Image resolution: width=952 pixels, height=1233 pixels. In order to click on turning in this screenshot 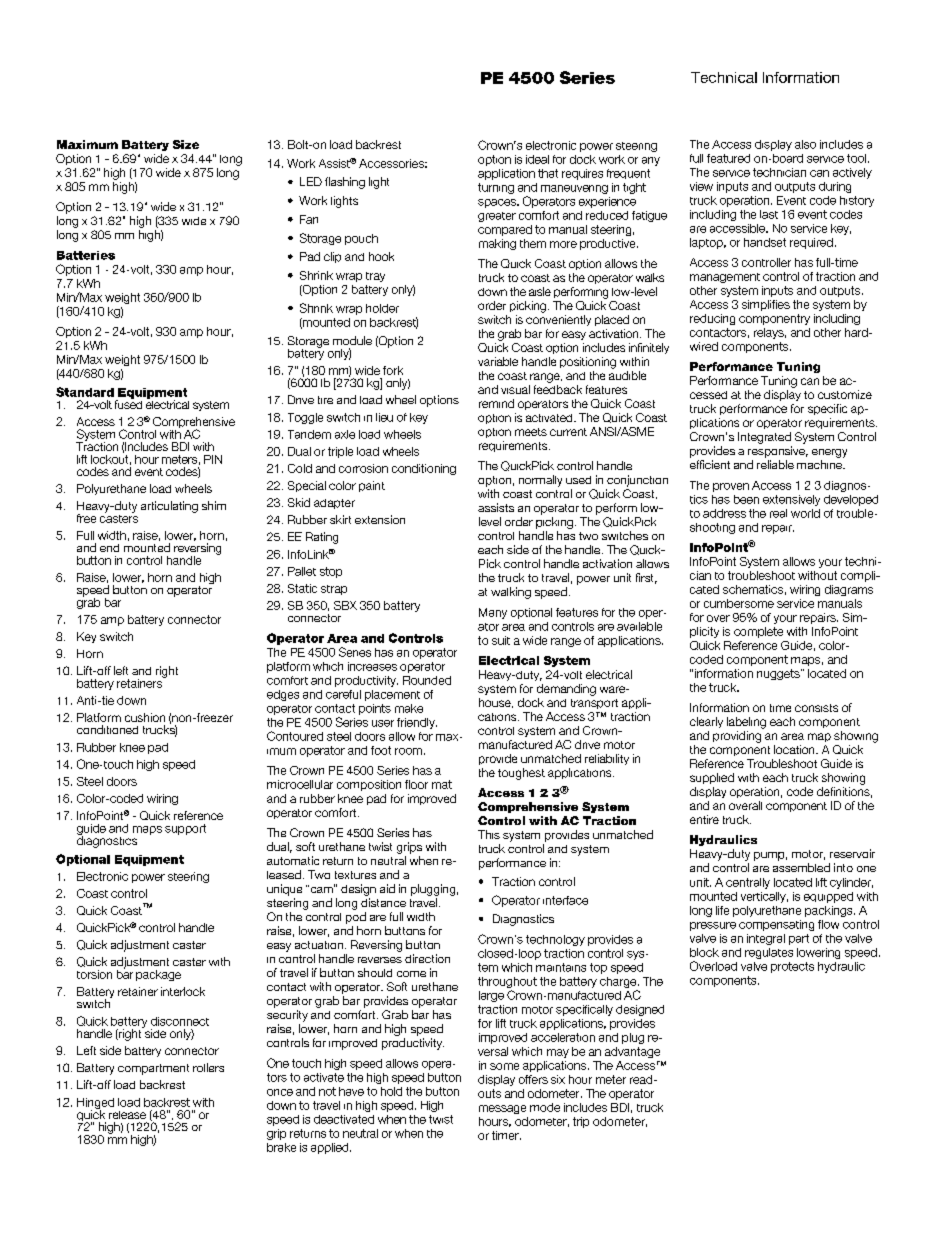, I will do `click(496, 188)`.
